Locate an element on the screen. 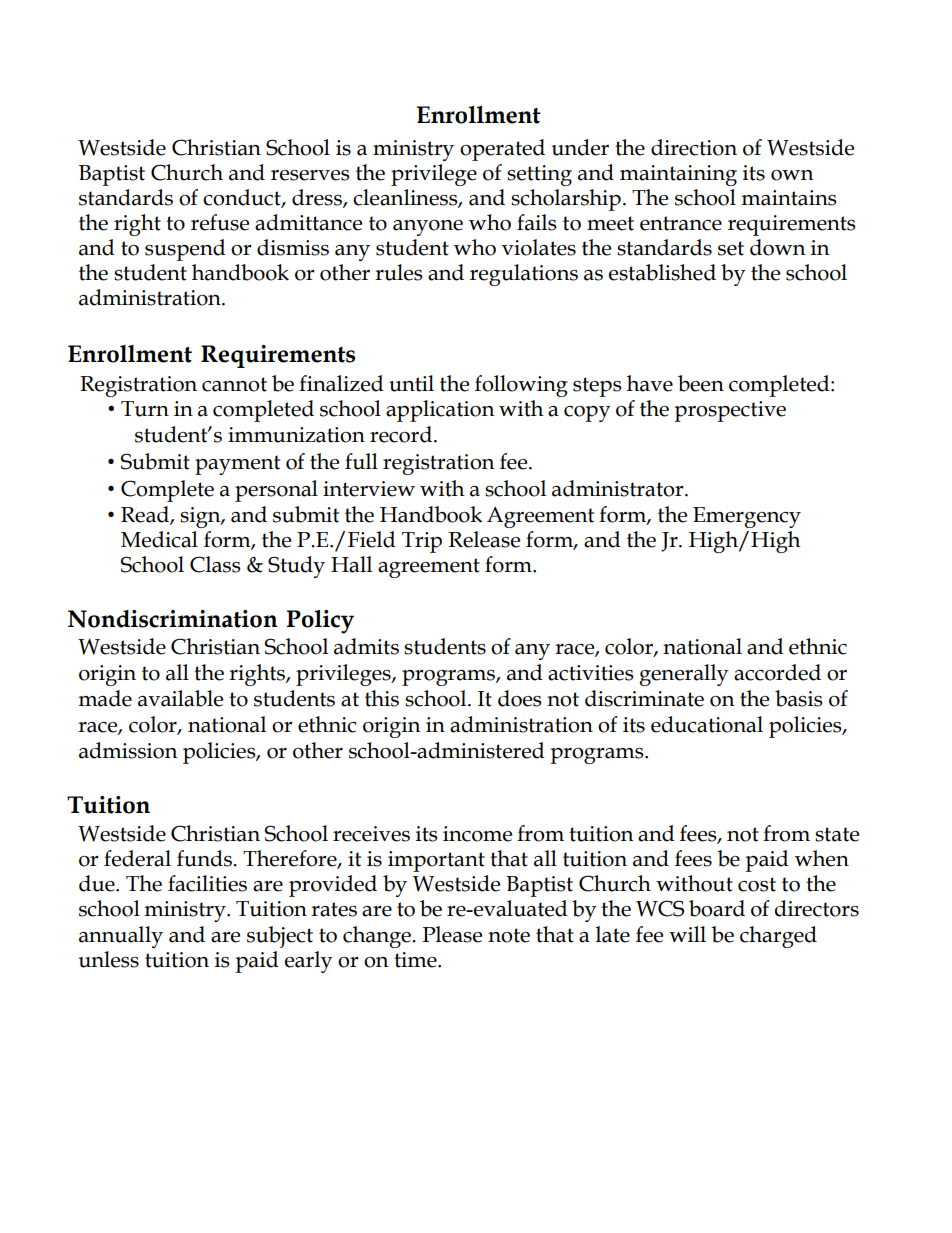  operated is located at coordinates (502, 150).
